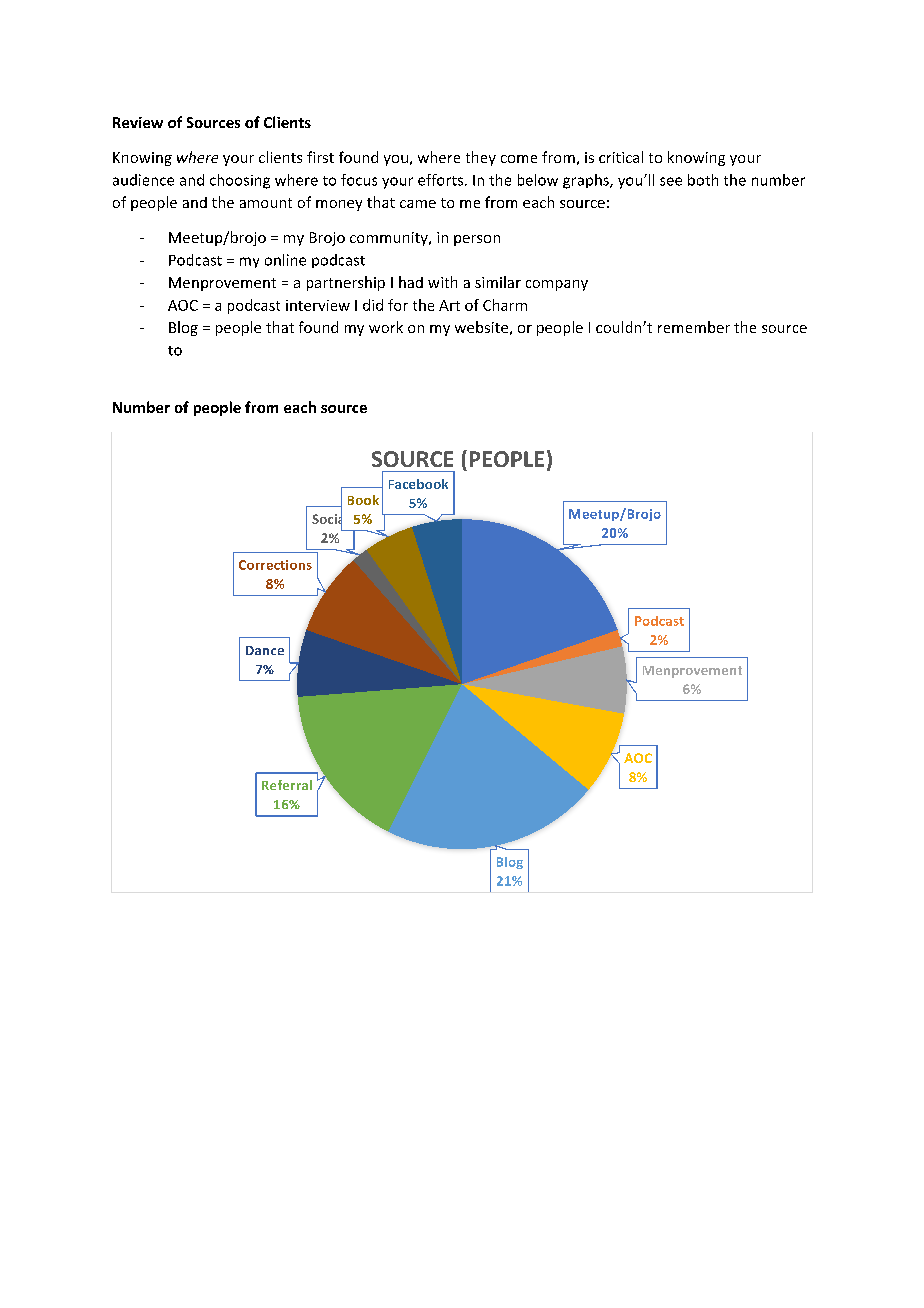  Describe the element at coordinates (318, 305) in the document. I see `interview` at that location.
